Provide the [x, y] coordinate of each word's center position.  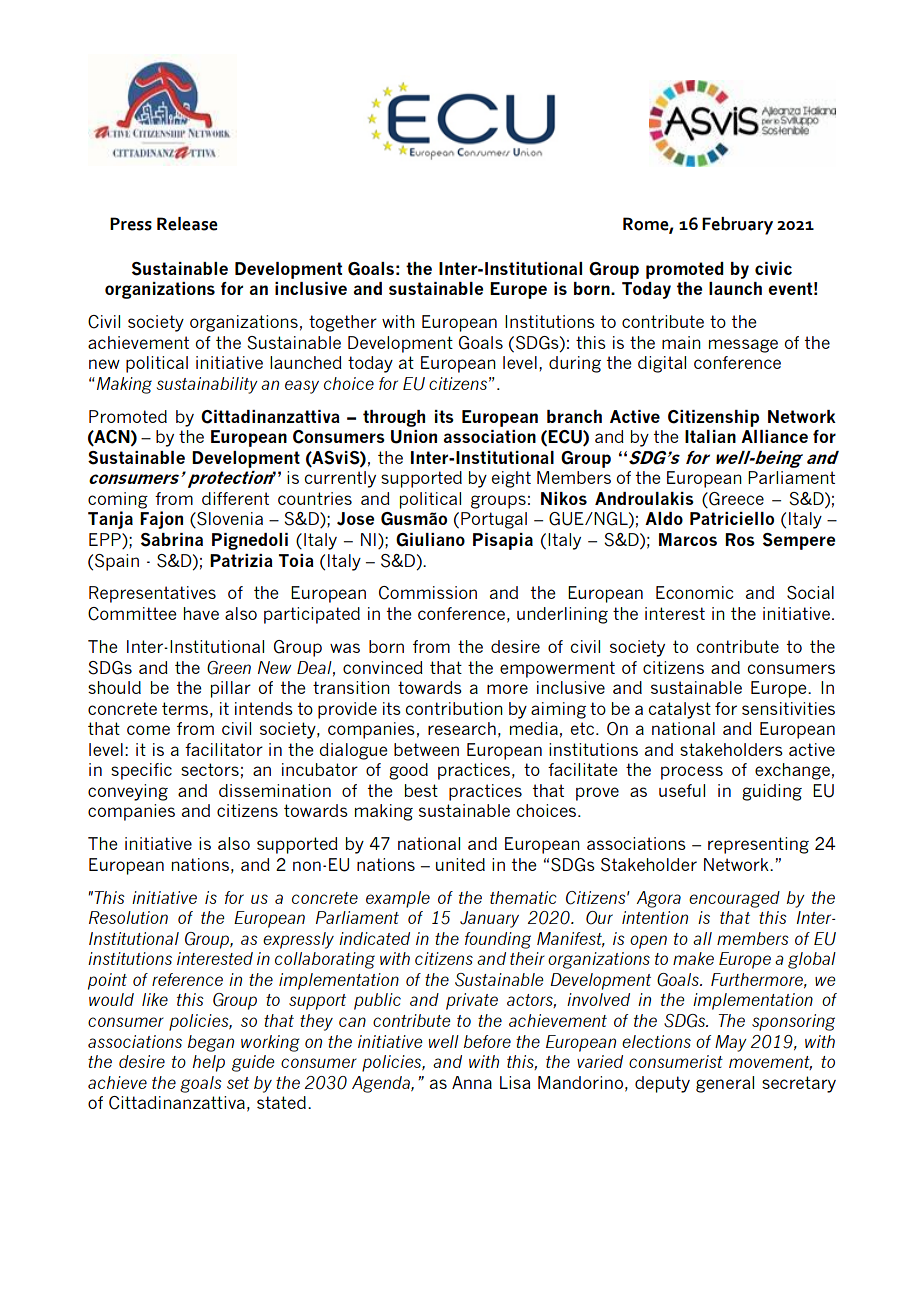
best [421, 790]
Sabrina [172, 540]
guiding [772, 792]
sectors [210, 769]
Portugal [494, 520]
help [208, 1063]
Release [187, 224]
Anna [472, 1082]
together [343, 323]
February [737, 226]
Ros [740, 539]
